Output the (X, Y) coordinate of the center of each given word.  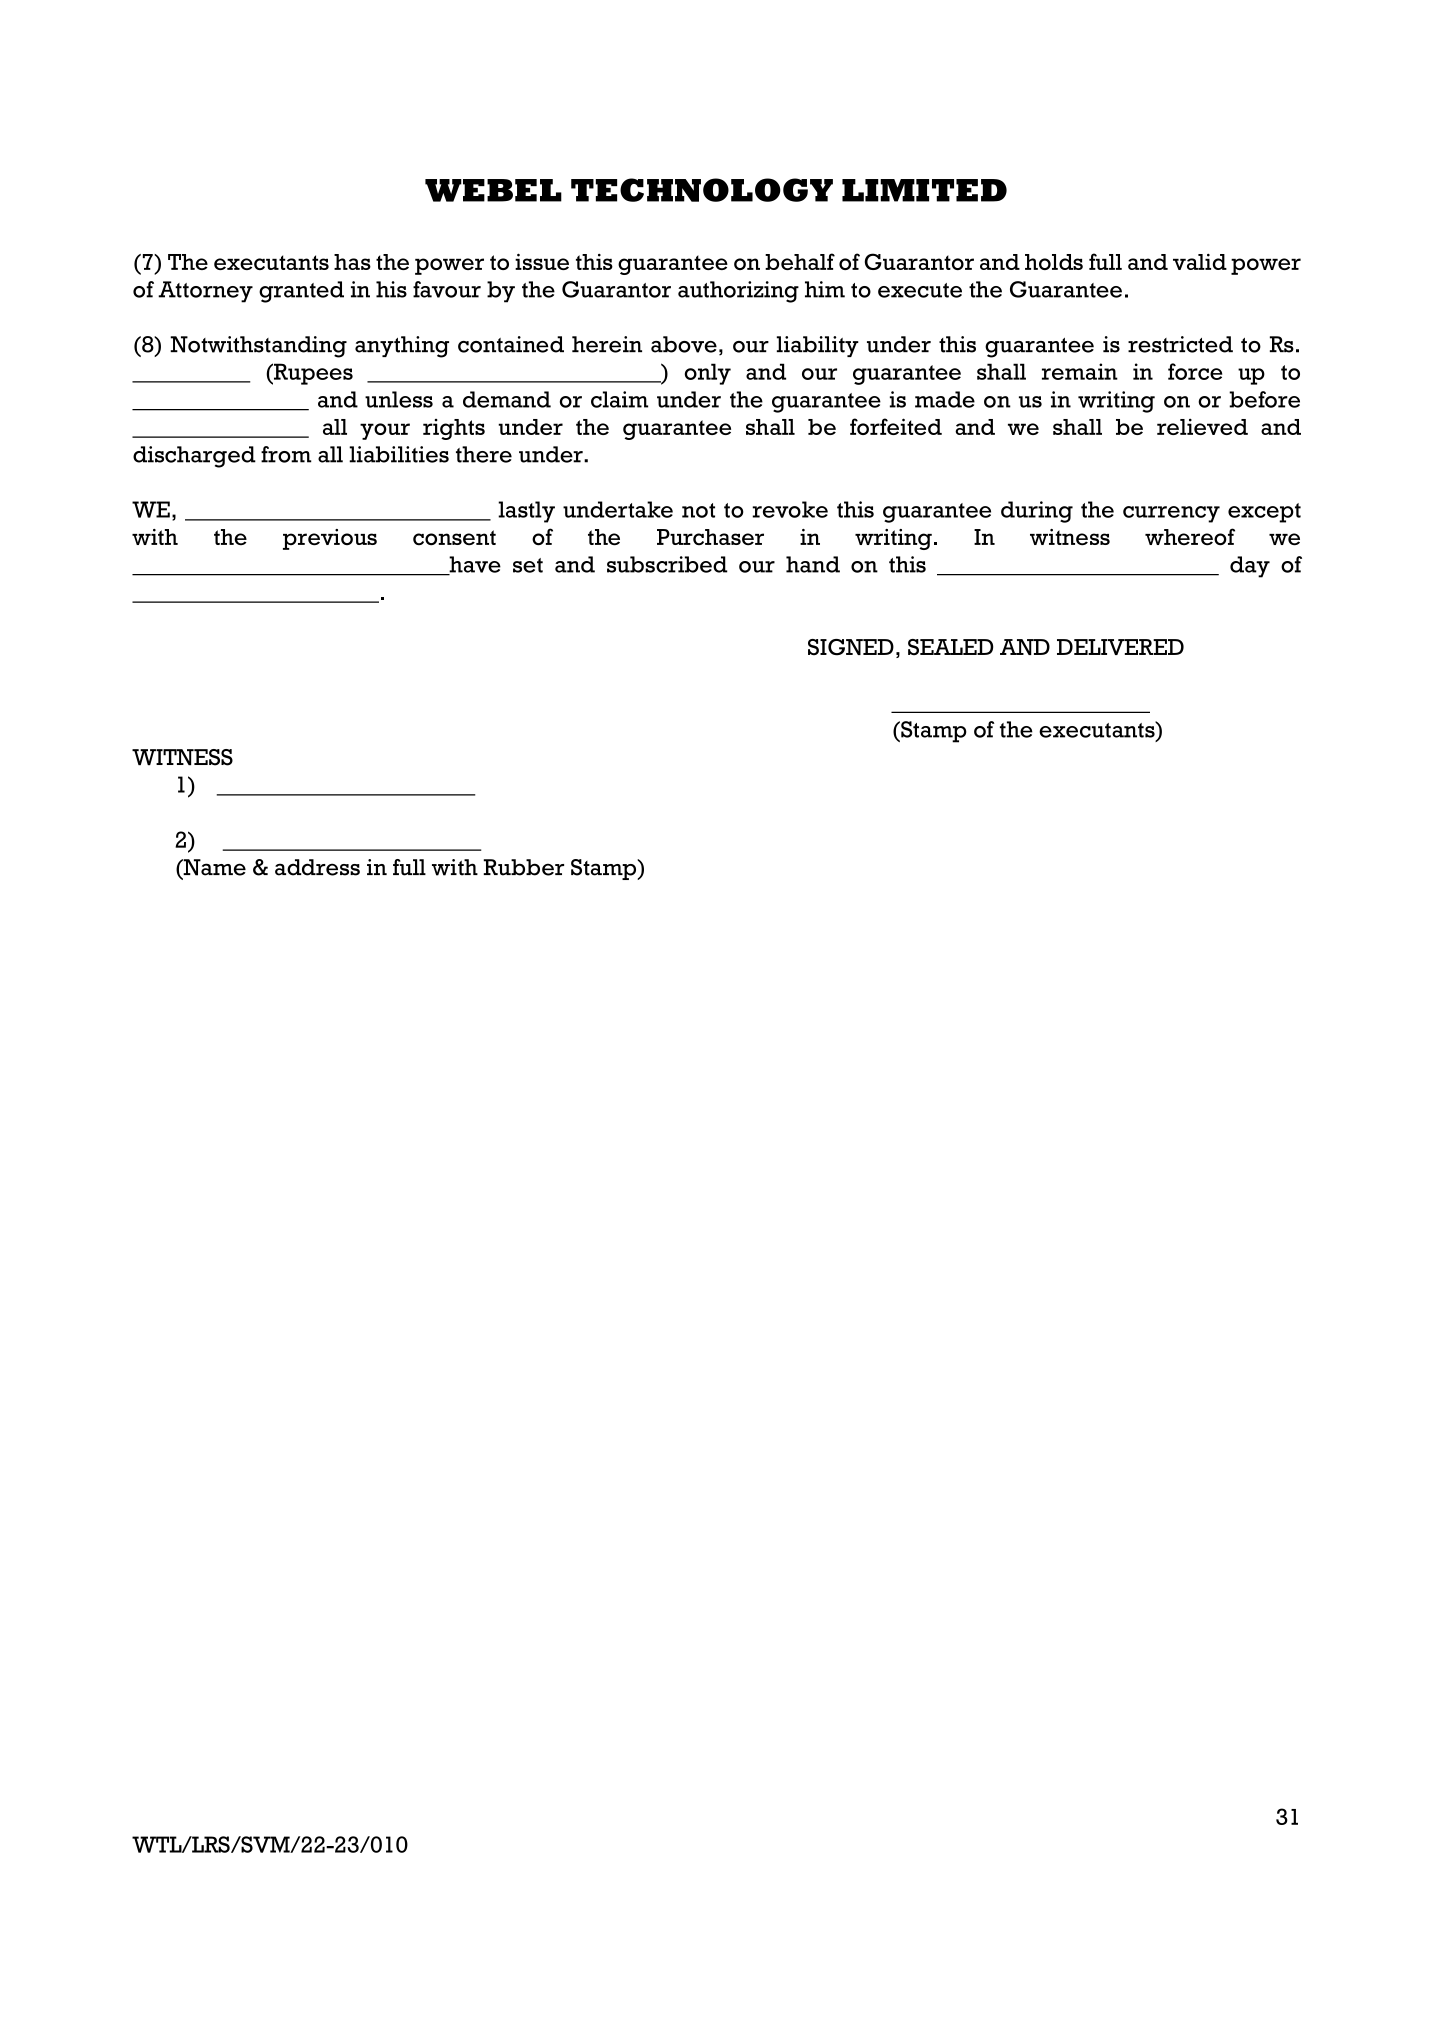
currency (1171, 514)
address (317, 867)
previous (330, 539)
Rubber (523, 867)
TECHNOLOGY (702, 190)
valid (1200, 262)
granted (301, 292)
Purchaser (710, 537)
